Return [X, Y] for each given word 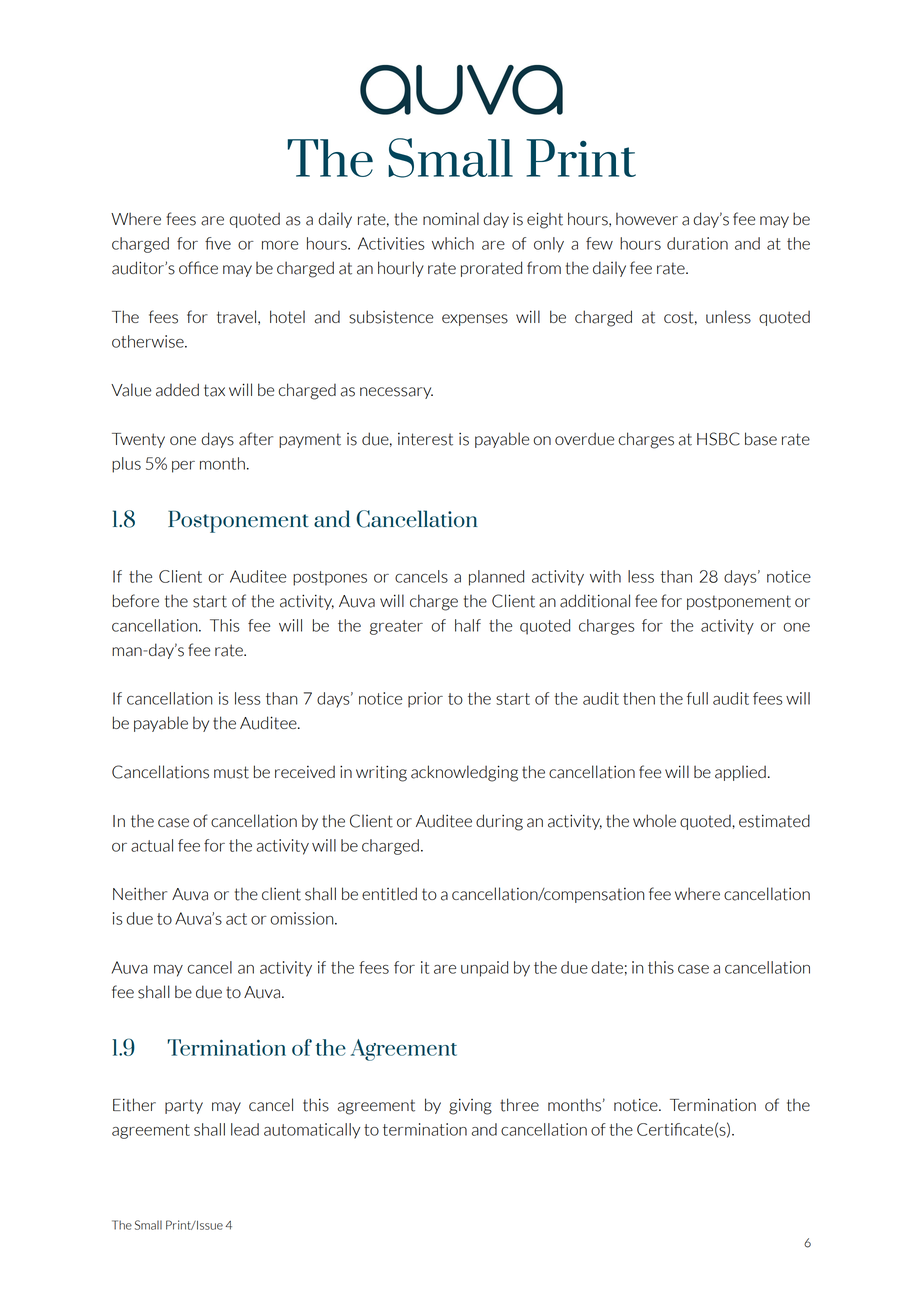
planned [496, 578]
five [218, 243]
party [184, 1106]
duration [697, 243]
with [605, 576]
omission [303, 918]
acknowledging [464, 773]
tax [214, 390]
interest [425, 439]
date [607, 967]
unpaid [484, 969]
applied [740, 773]
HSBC [718, 439]
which [453, 243]
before [136, 600]
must [231, 772]
